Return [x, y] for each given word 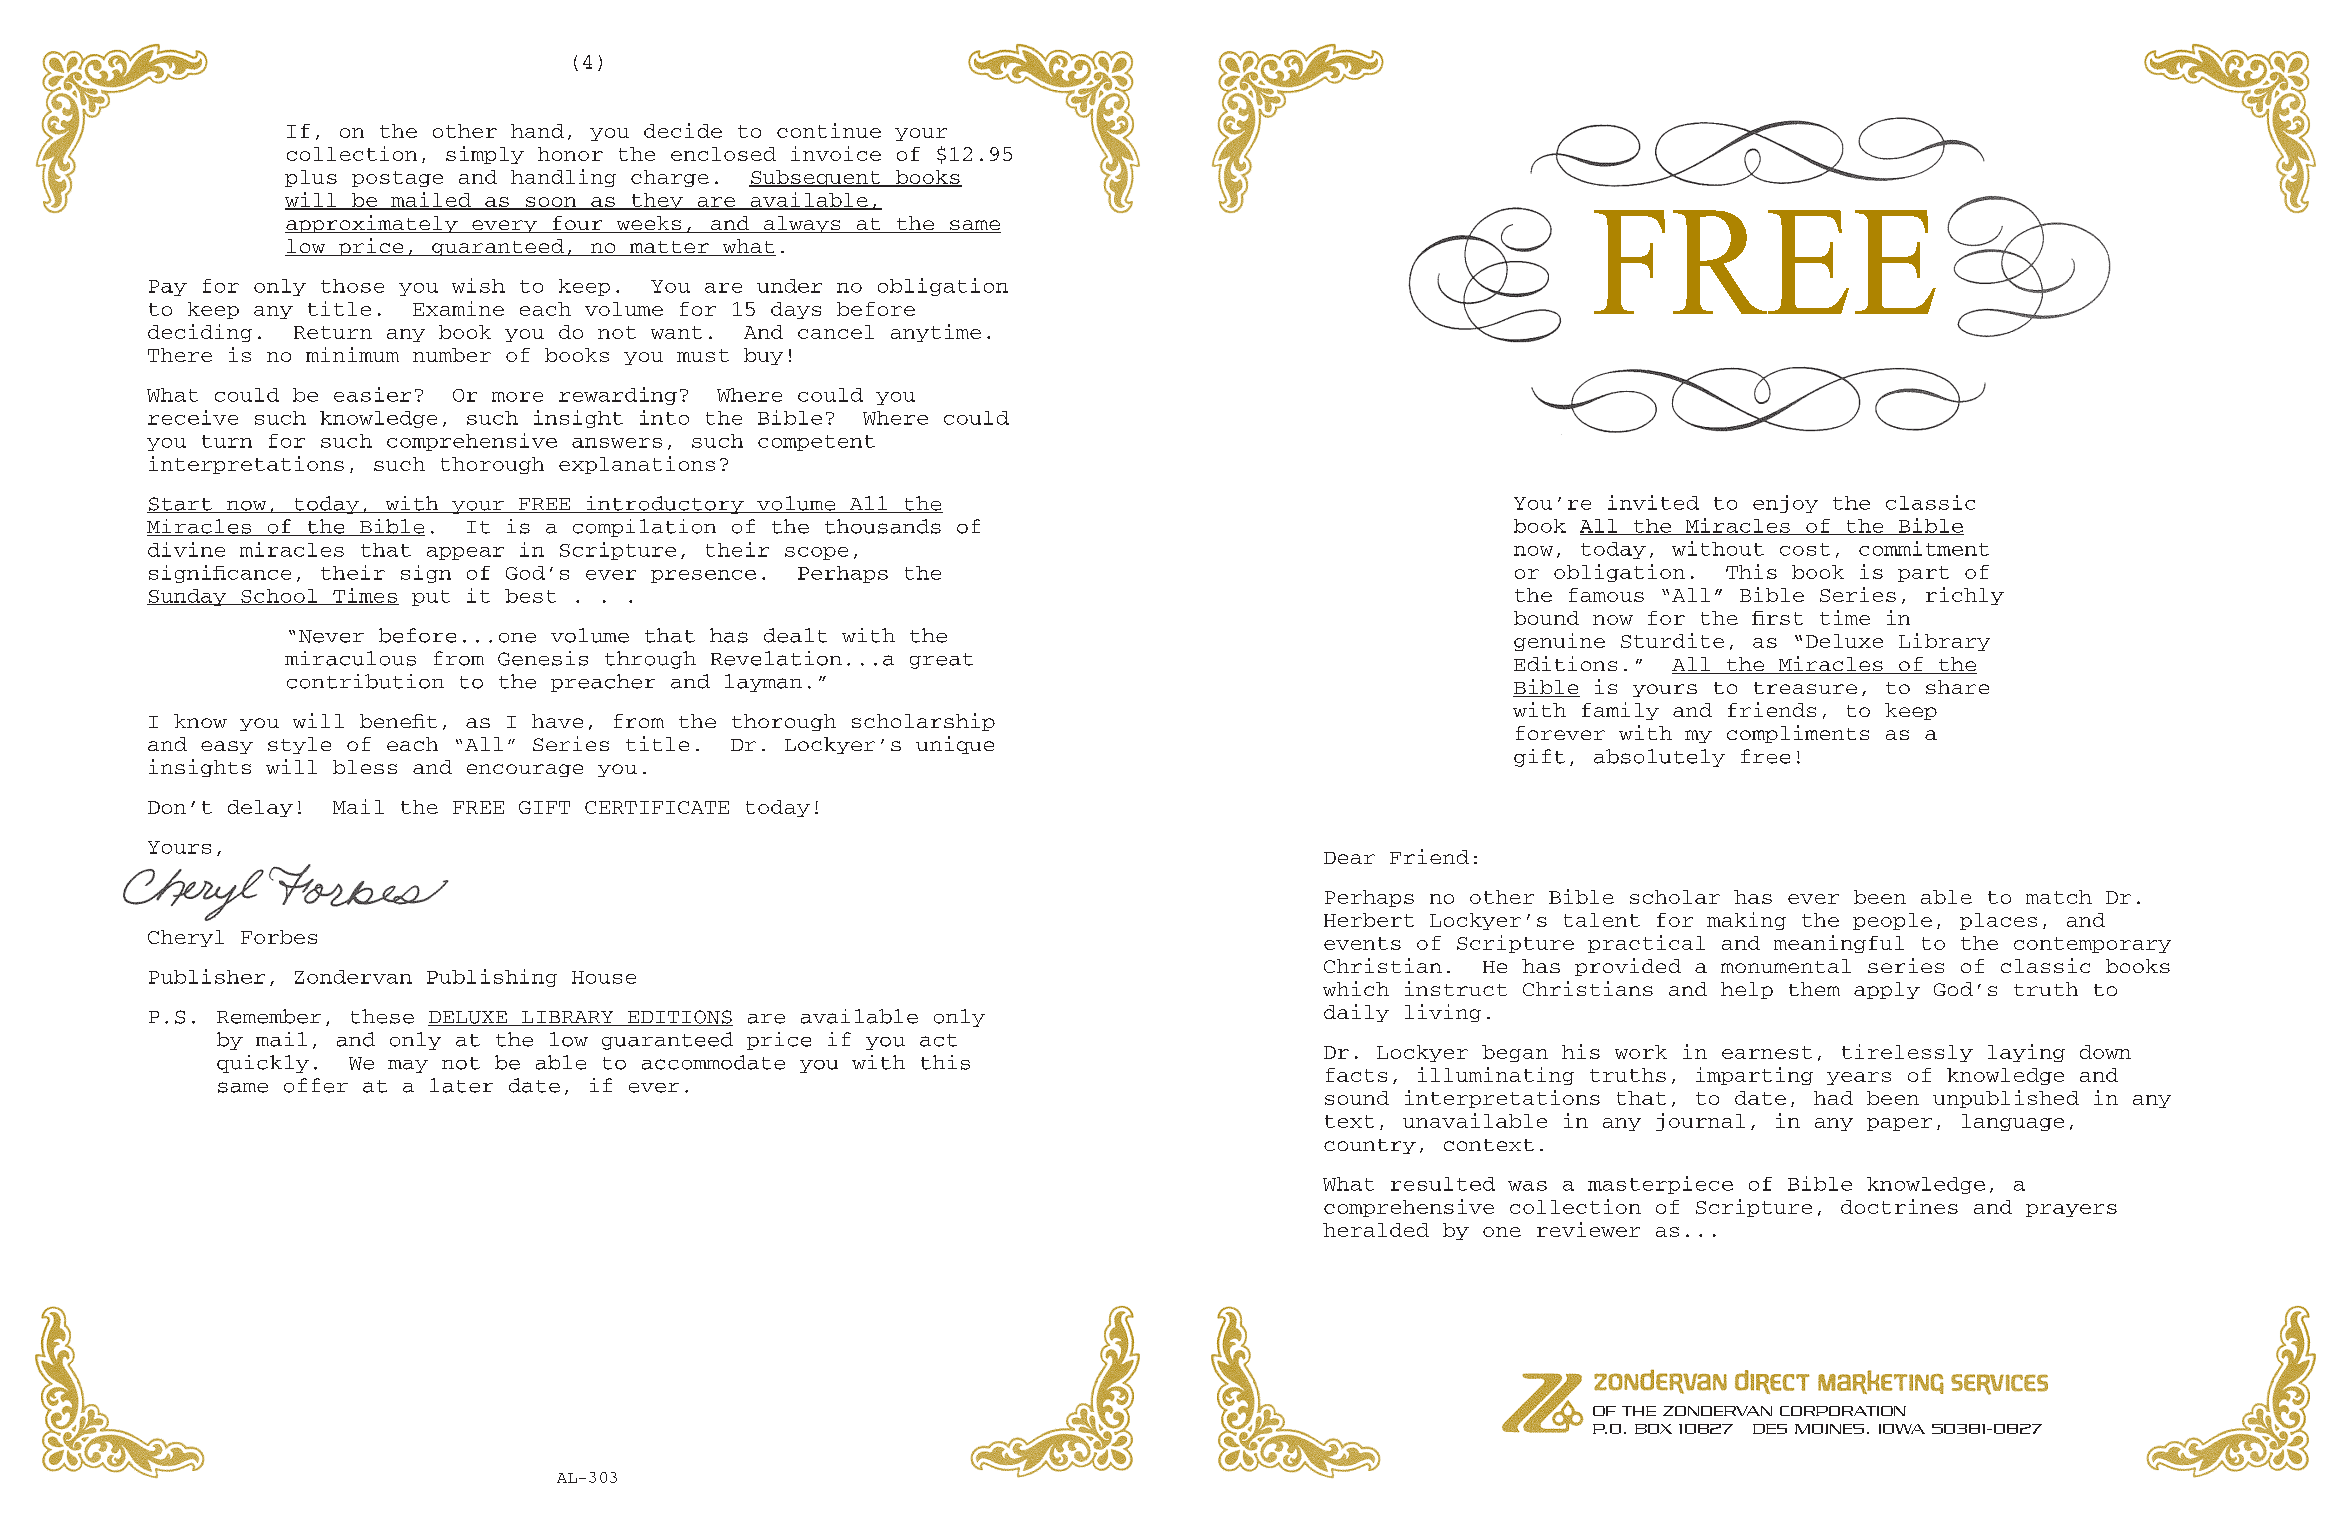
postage [397, 179]
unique [955, 745]
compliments [1798, 734]
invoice [836, 153]
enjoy [1785, 504]
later [461, 1085]
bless [365, 767]
